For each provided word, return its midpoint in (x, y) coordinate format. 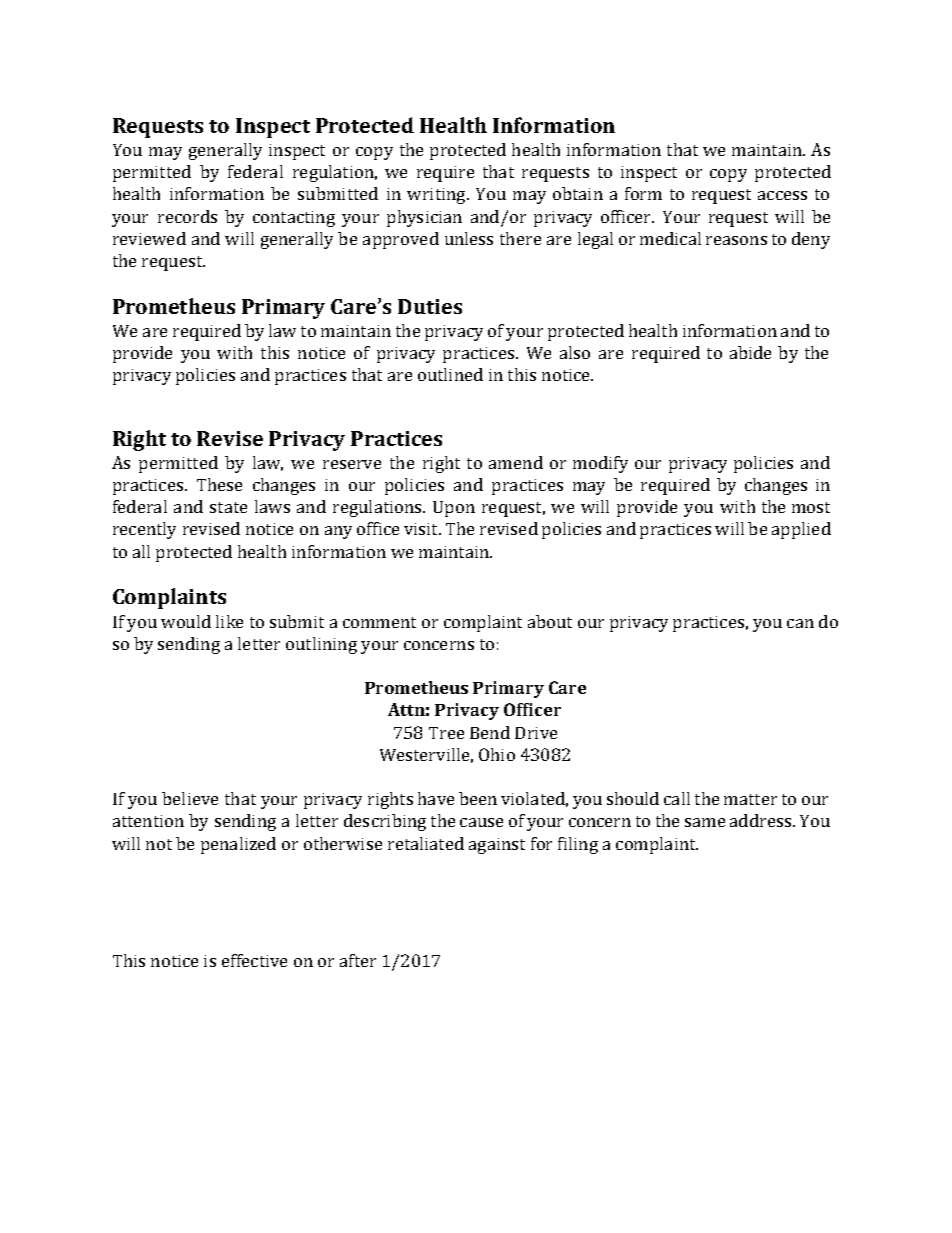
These (219, 484)
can (800, 623)
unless (469, 238)
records (187, 216)
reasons (736, 240)
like (229, 621)
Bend (490, 732)
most (811, 507)
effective (254, 960)
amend (516, 462)
